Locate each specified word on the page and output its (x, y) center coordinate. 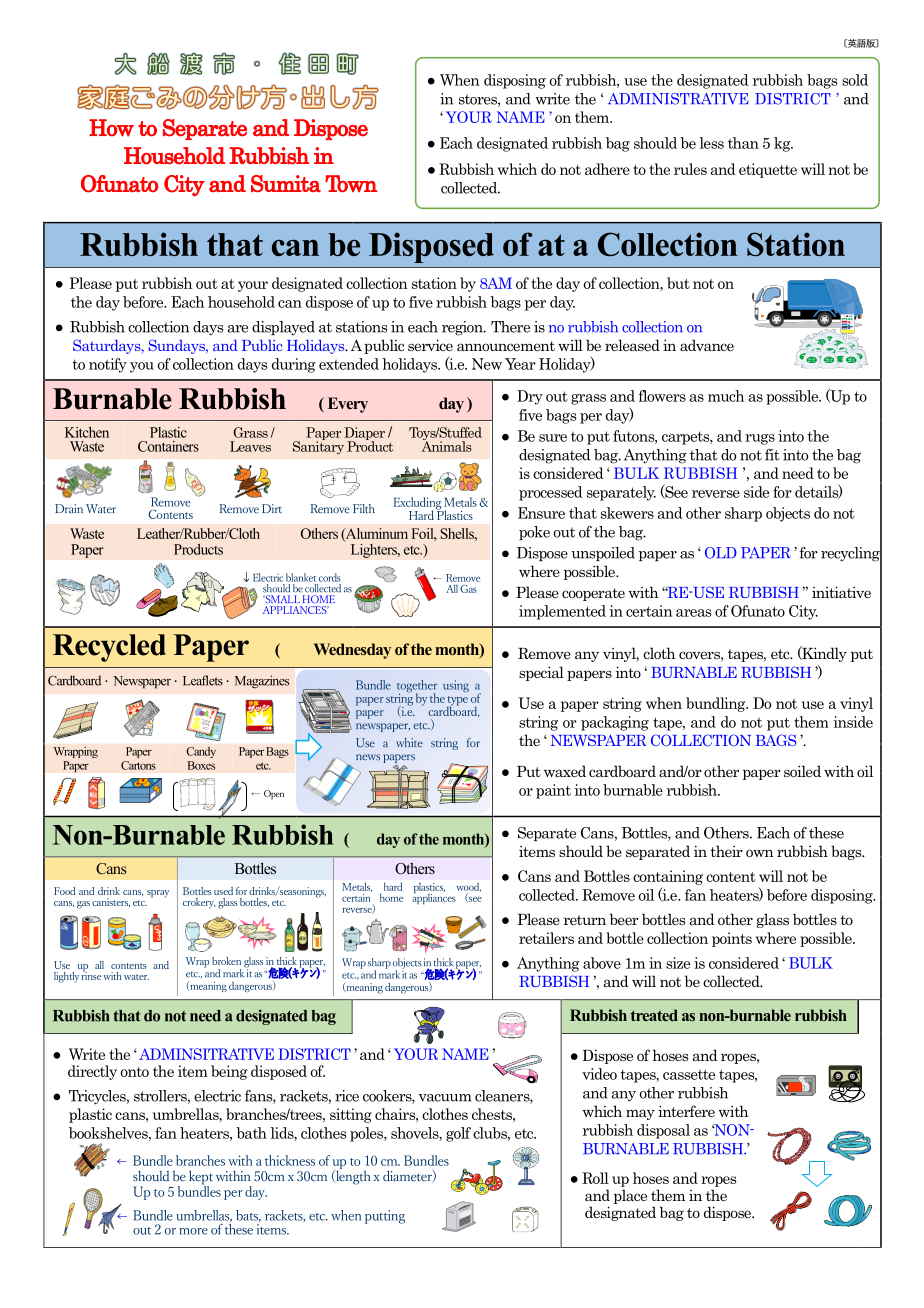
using (456, 686)
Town (351, 183)
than (743, 143)
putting (385, 1217)
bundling (717, 704)
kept (201, 1178)
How (111, 128)
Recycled (109, 648)
